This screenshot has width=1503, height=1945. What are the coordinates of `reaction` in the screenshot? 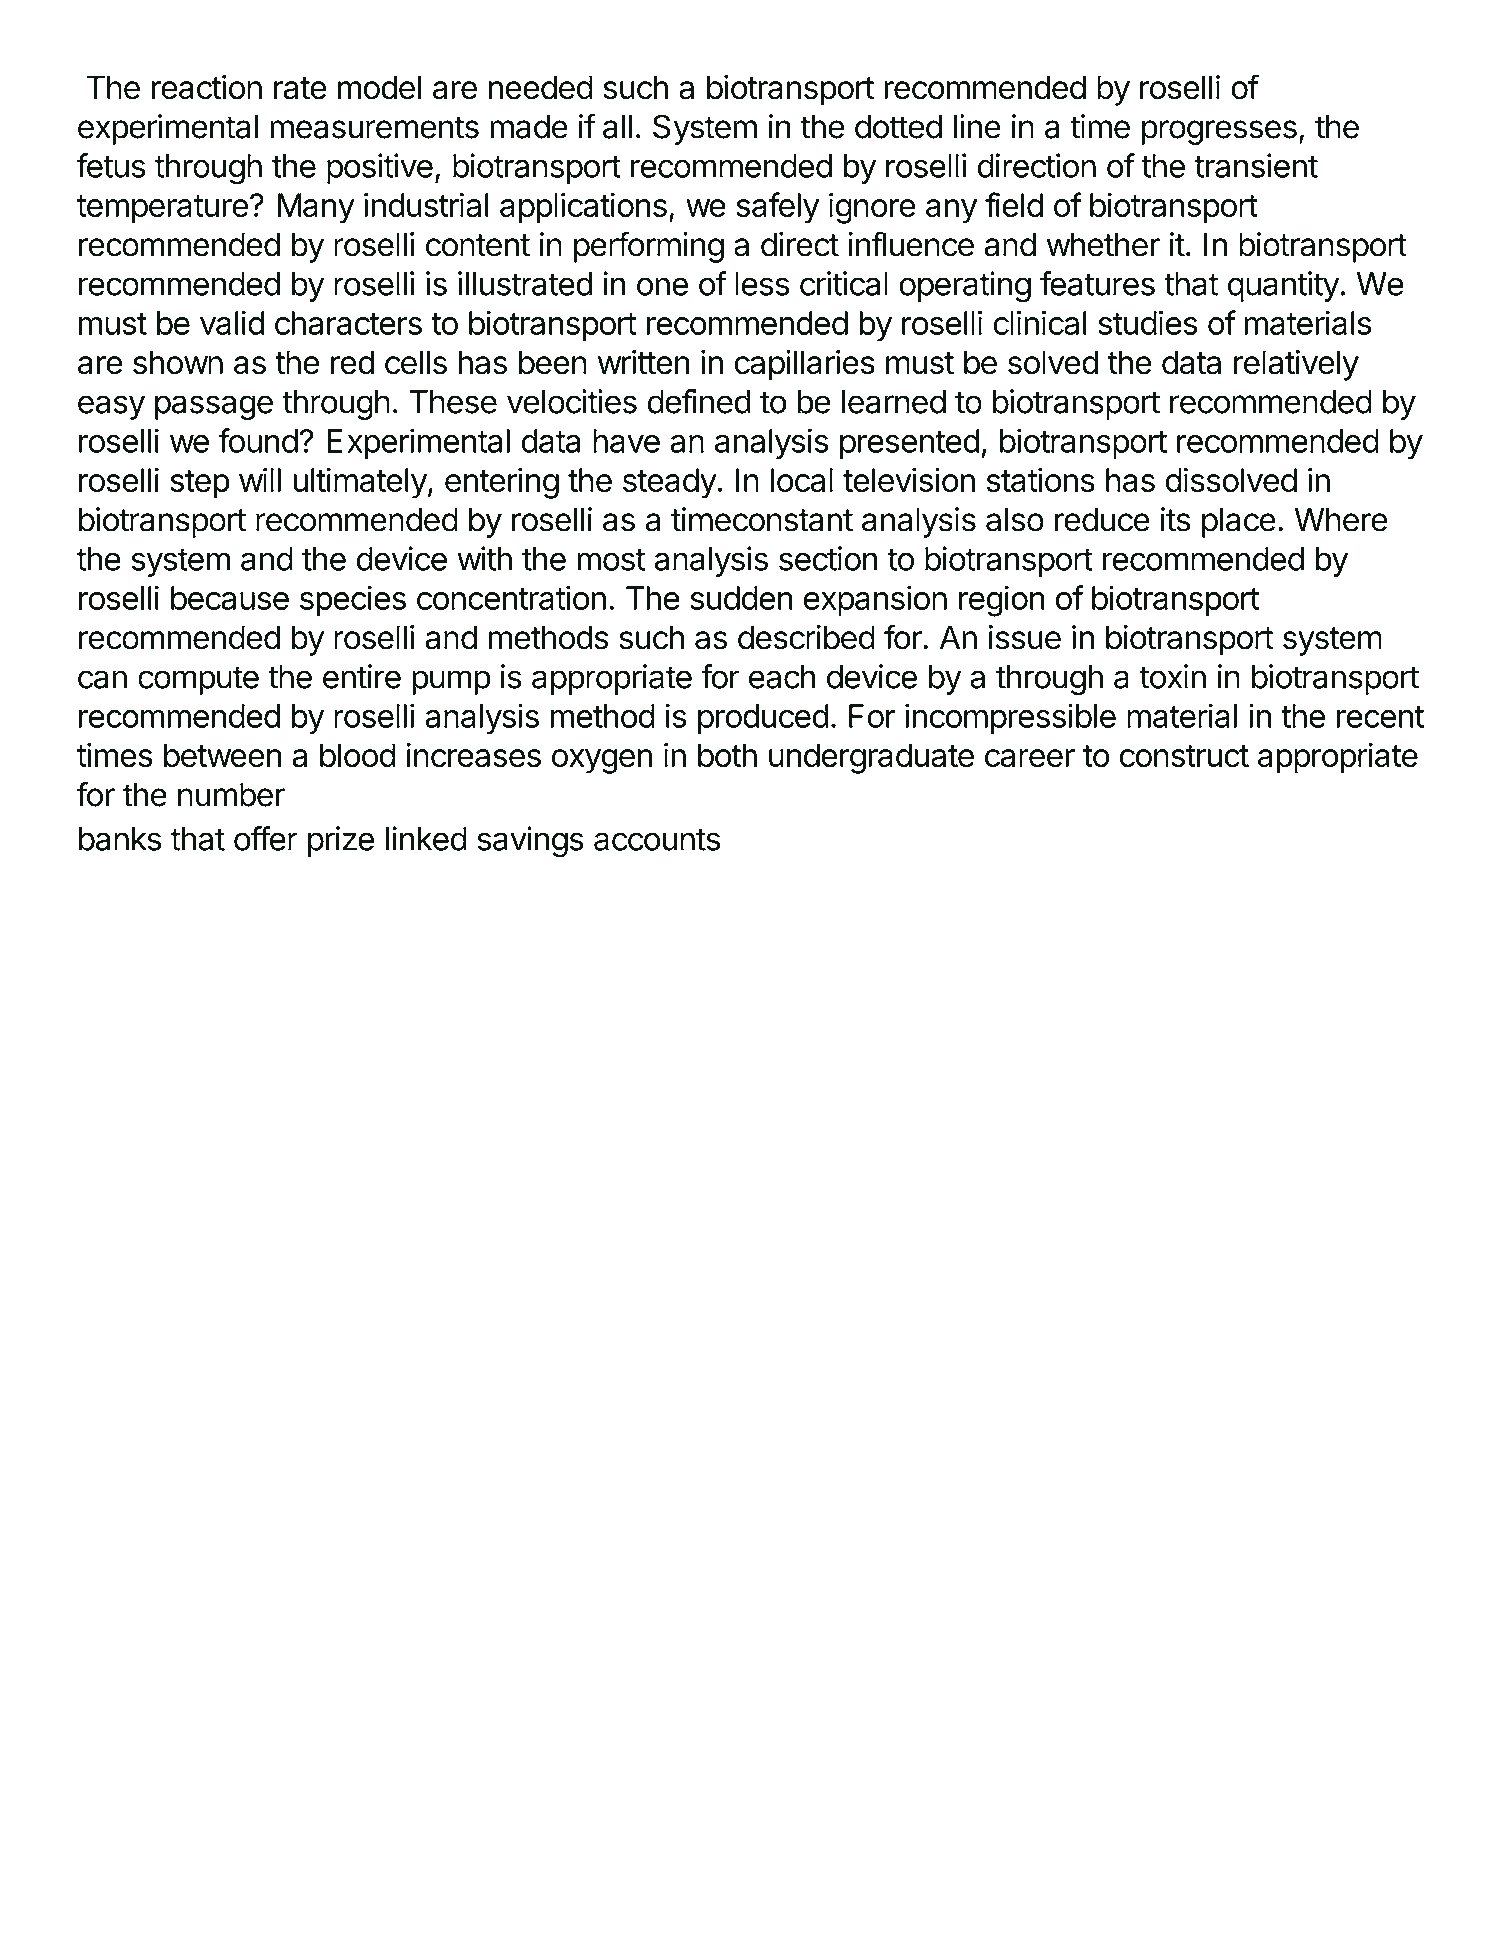 It's located at (206, 87).
